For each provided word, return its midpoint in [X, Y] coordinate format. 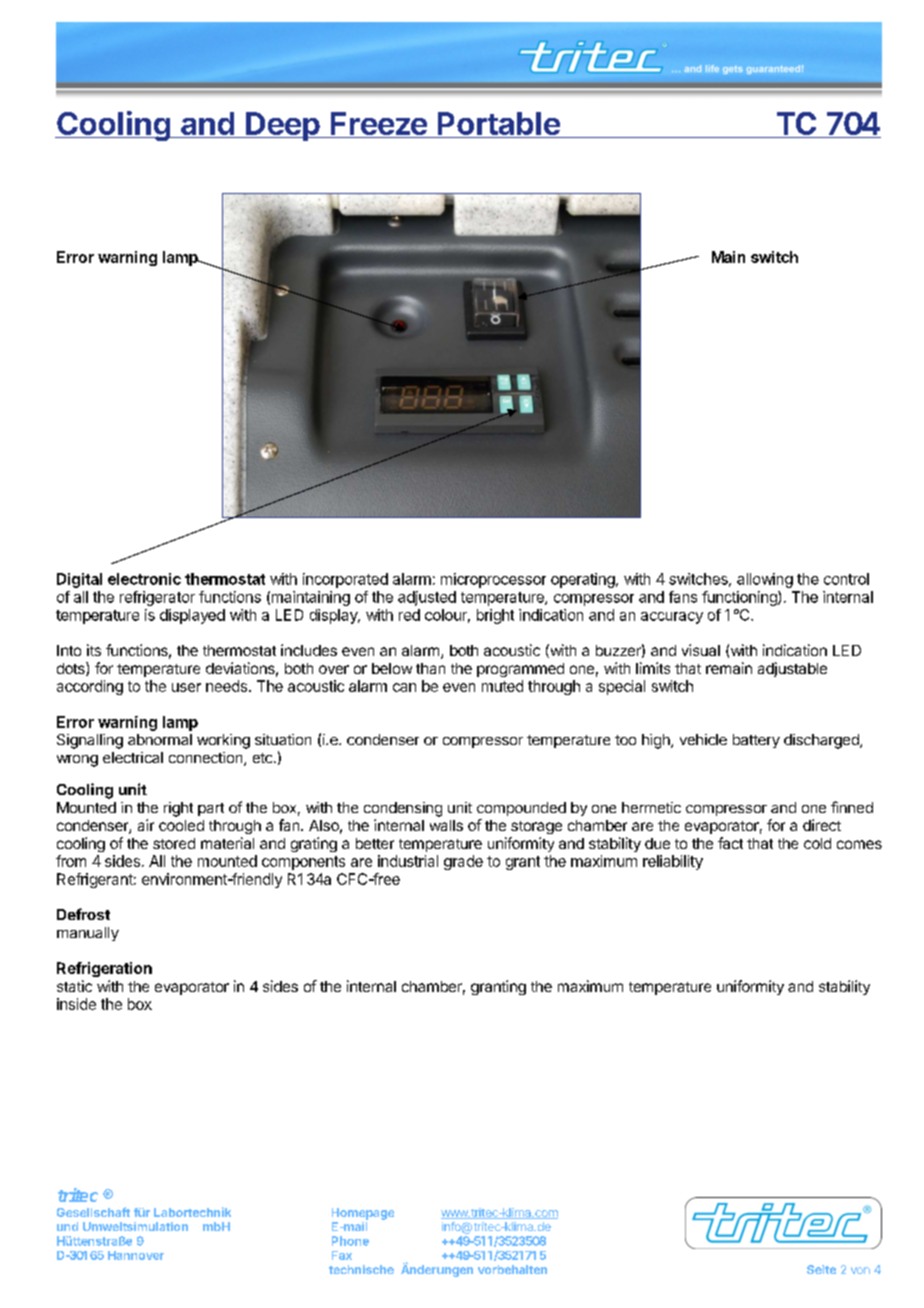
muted [502, 686]
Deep [283, 126]
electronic [144, 579]
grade [463, 862]
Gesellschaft [93, 1212]
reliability [673, 862]
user [186, 687]
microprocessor [493, 580]
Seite [821, 1269]
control [846, 579]
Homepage [363, 1214]
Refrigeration [104, 969]
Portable [498, 125]
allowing [765, 580]
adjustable [792, 669]
